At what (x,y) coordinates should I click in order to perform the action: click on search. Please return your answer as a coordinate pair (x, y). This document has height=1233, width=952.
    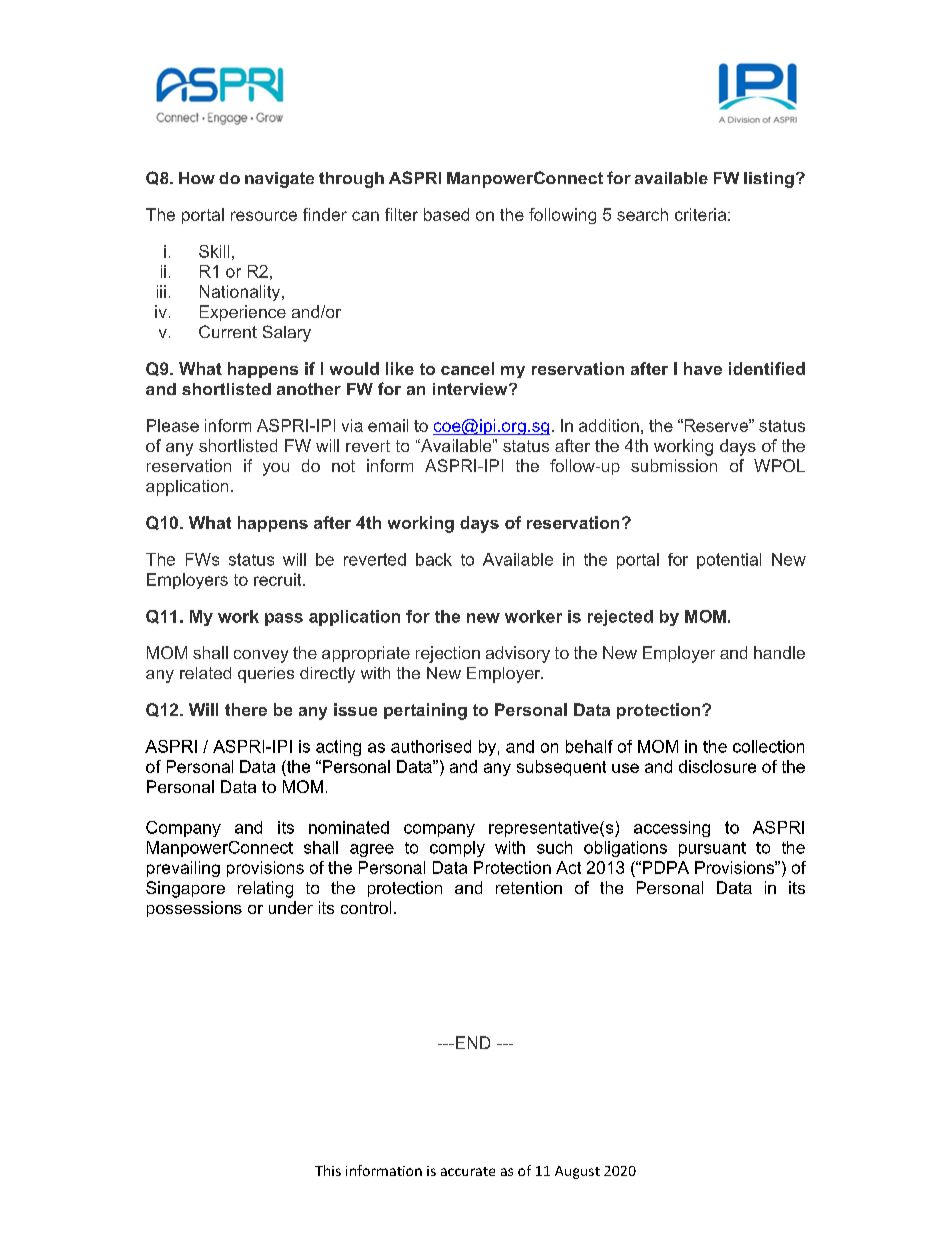
    Looking at the image, I should click on (642, 214).
